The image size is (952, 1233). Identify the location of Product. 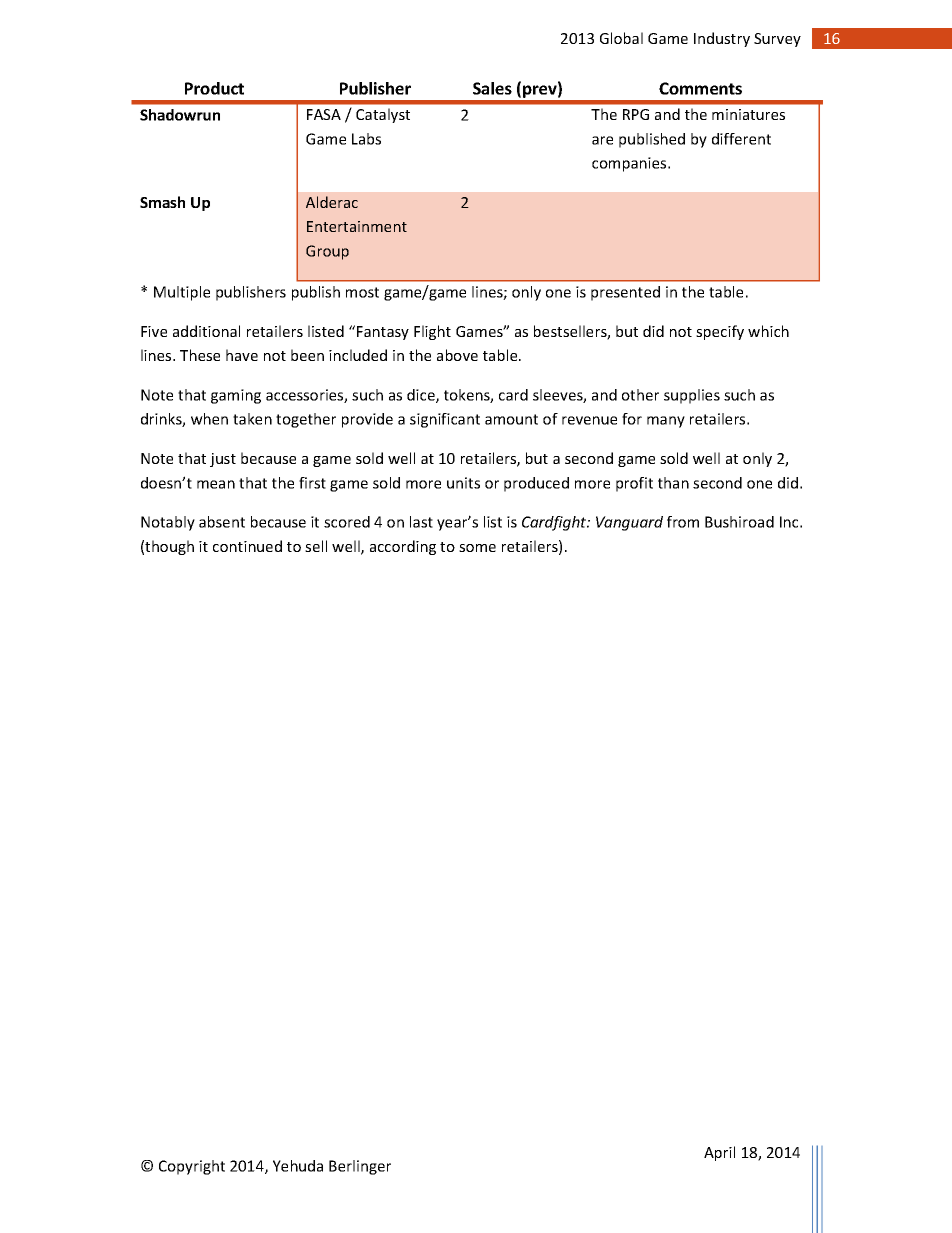
(214, 88).
